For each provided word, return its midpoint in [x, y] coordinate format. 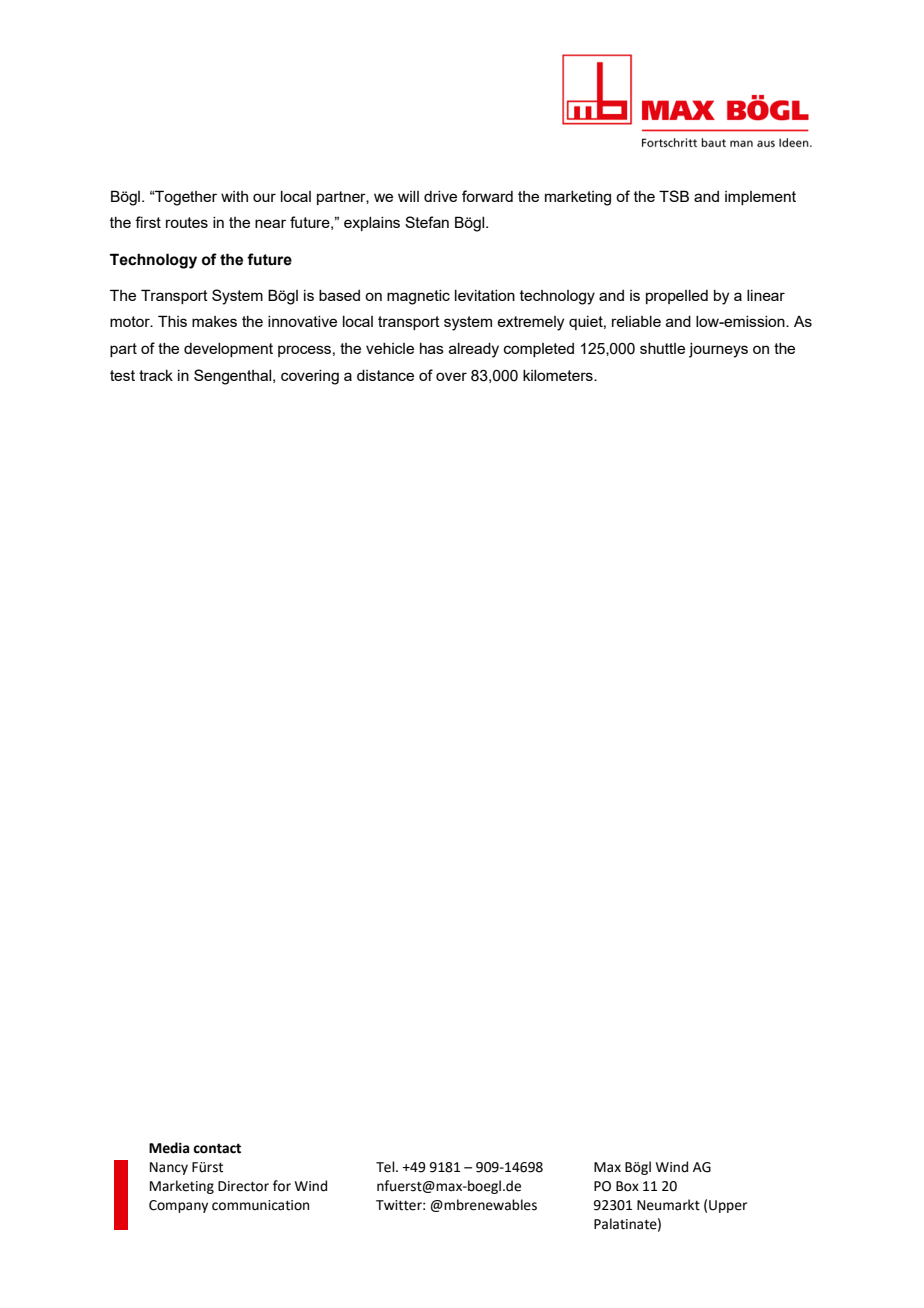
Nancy [169, 1168]
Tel [386, 1167]
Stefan [427, 222]
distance [385, 375]
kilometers [559, 375]
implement [760, 198]
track [156, 375]
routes [187, 222]
